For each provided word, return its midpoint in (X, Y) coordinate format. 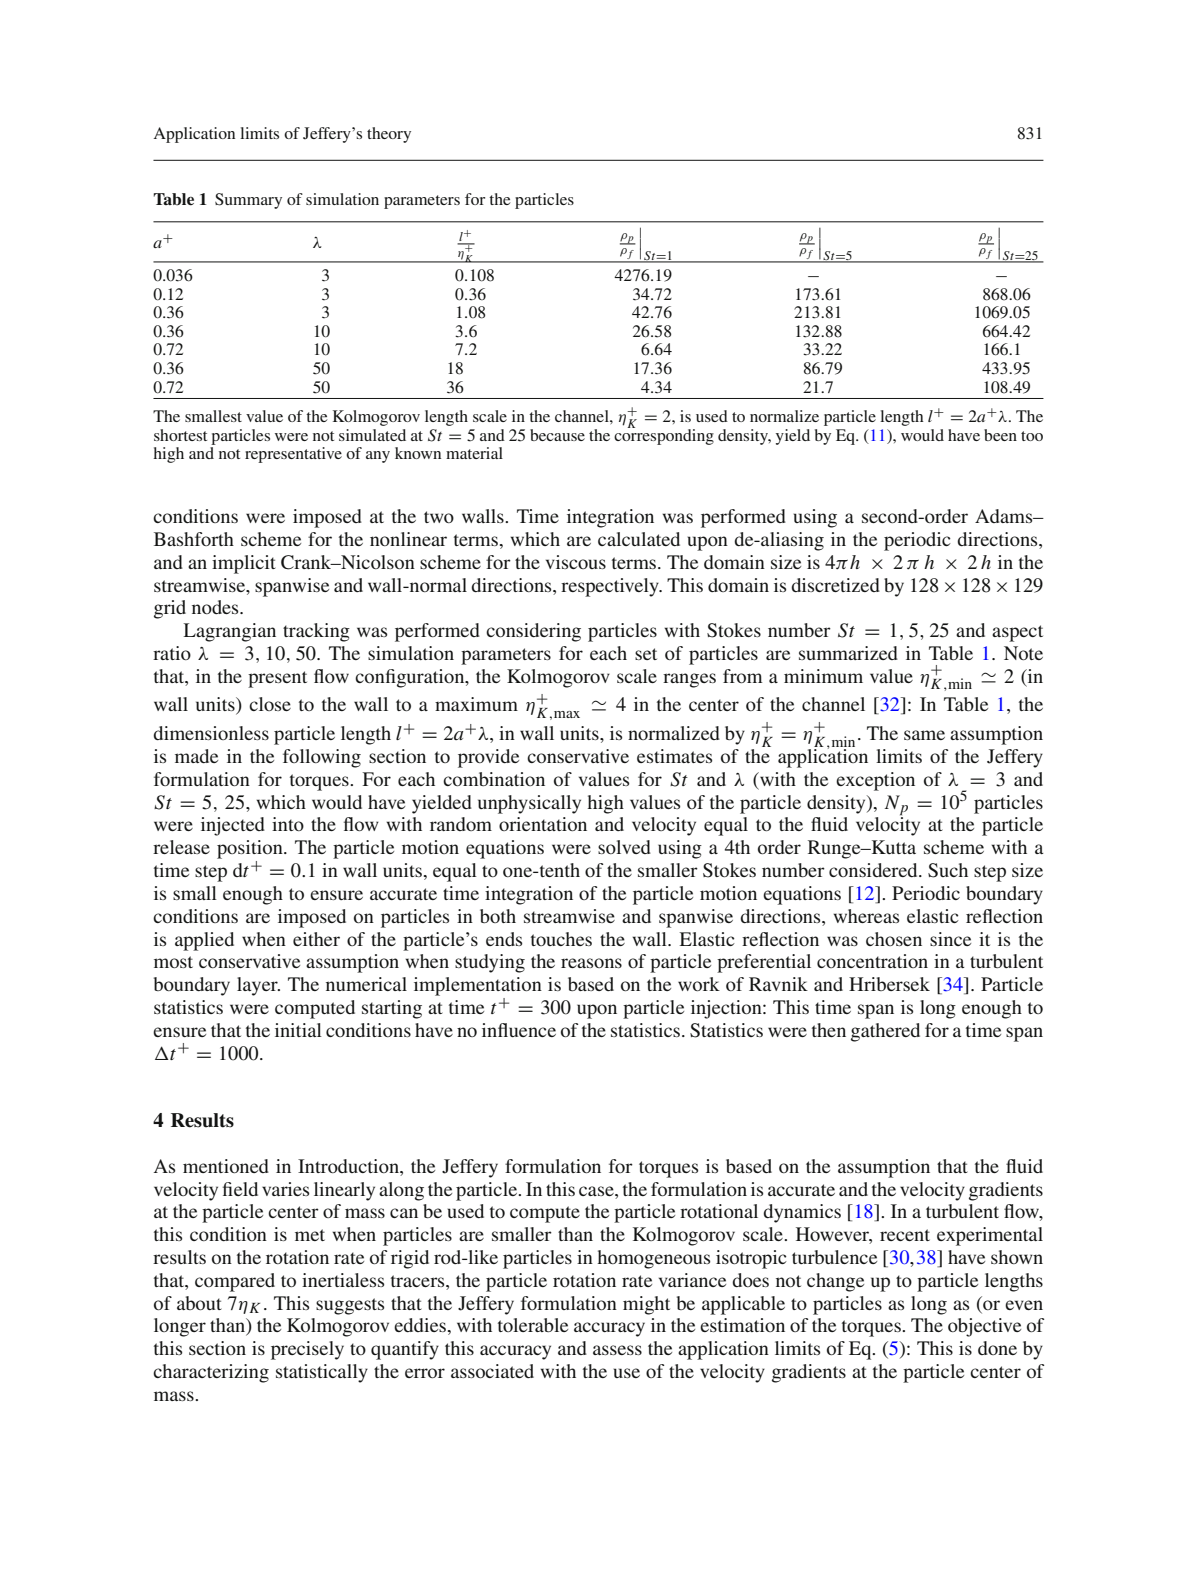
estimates (674, 756)
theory (389, 135)
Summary (248, 201)
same (924, 735)
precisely (307, 1350)
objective (984, 1327)
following (322, 758)
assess (617, 1350)
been (1000, 435)
